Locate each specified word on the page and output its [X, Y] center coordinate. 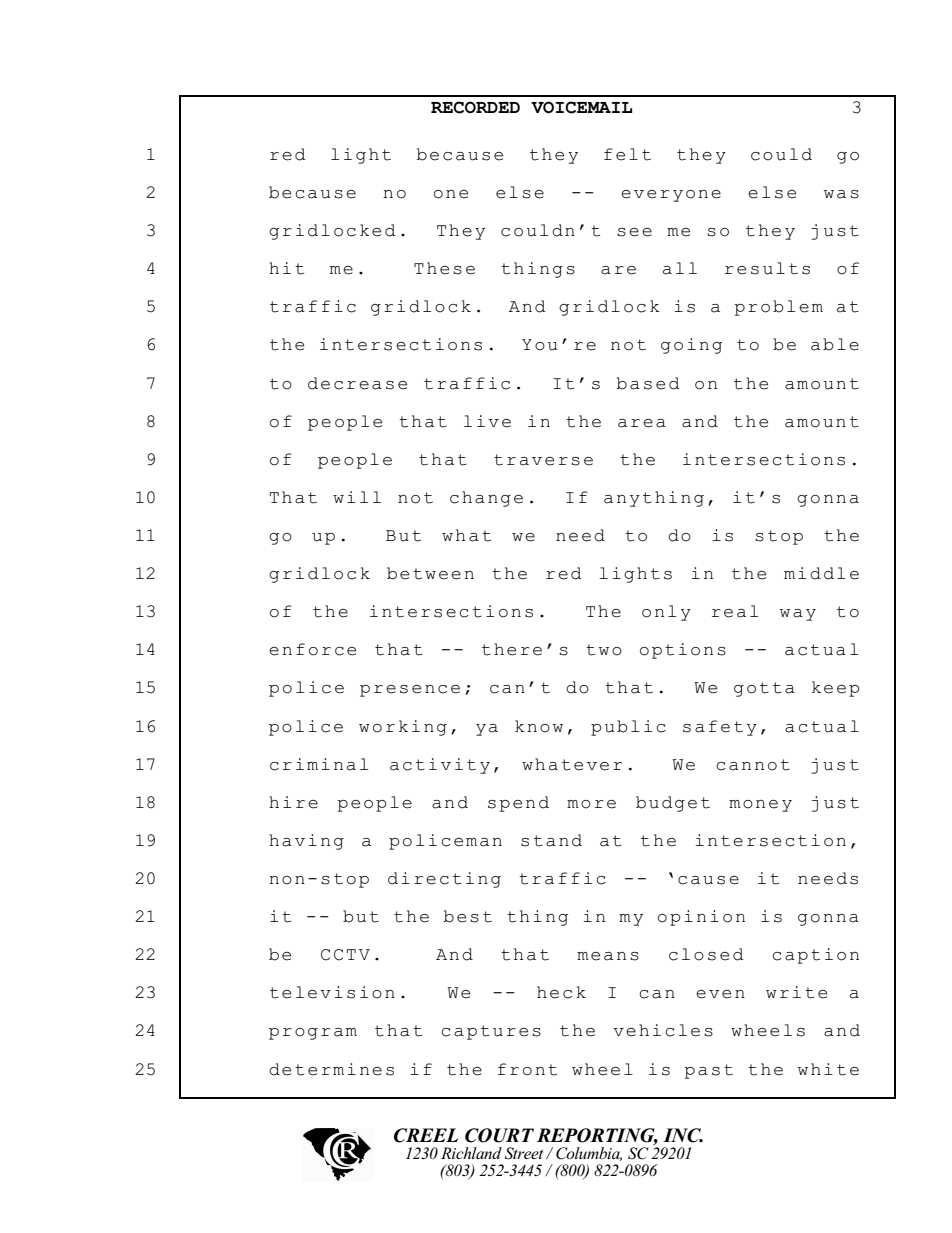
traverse [543, 460]
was [841, 194]
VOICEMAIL [581, 107]
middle [821, 573]
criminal [319, 764]
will [357, 497]
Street [524, 1153]
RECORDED [475, 107]
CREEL [426, 1135]
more [591, 804]
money [760, 806]
